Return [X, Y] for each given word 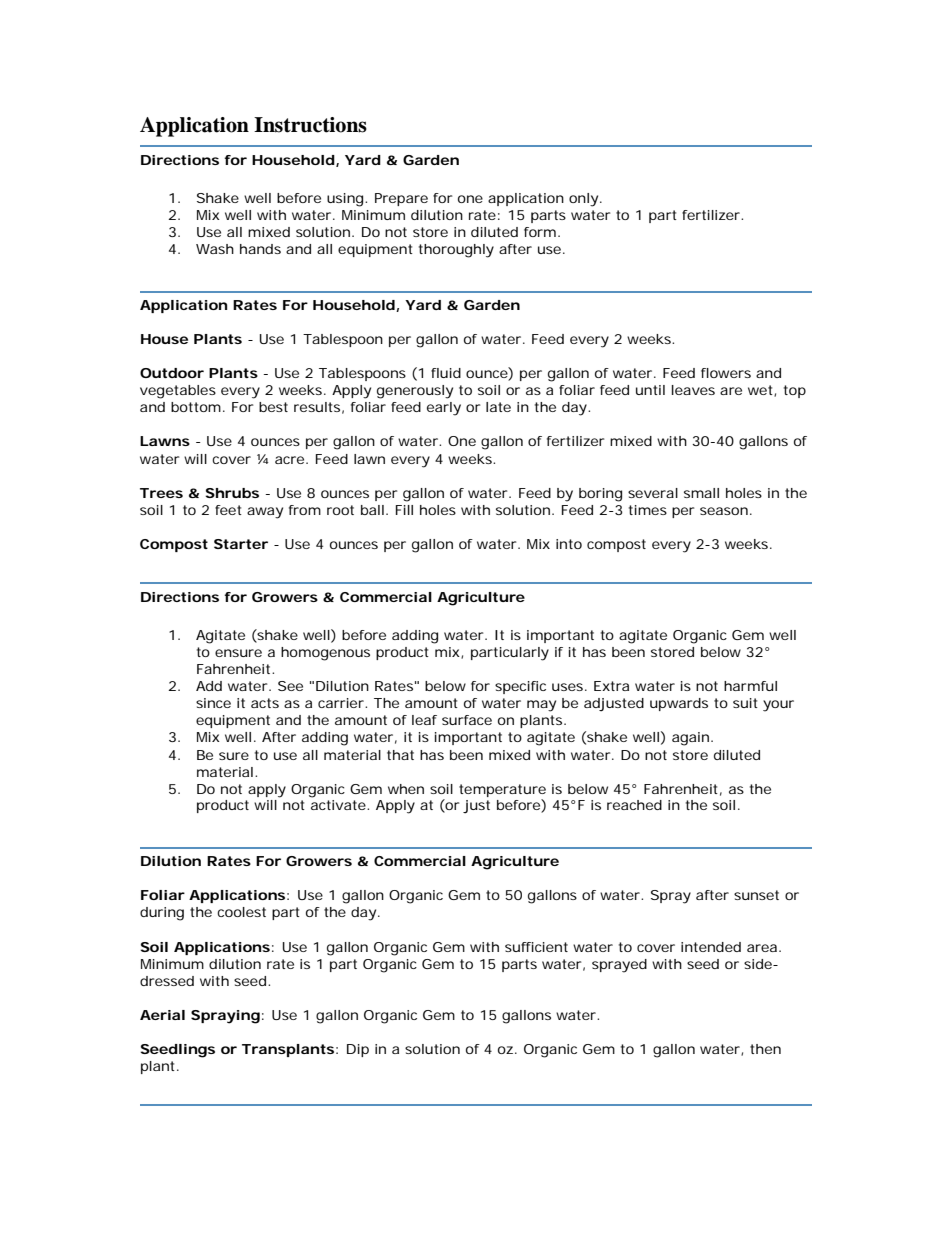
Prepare [401, 199]
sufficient [536, 947]
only [585, 200]
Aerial [162, 1015]
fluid [446, 373]
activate [340, 805]
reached [634, 805]
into [569, 544]
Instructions [310, 125]
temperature [502, 790]
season [726, 511]
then [765, 1049]
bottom [198, 407]
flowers [726, 373]
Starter [241, 544]
